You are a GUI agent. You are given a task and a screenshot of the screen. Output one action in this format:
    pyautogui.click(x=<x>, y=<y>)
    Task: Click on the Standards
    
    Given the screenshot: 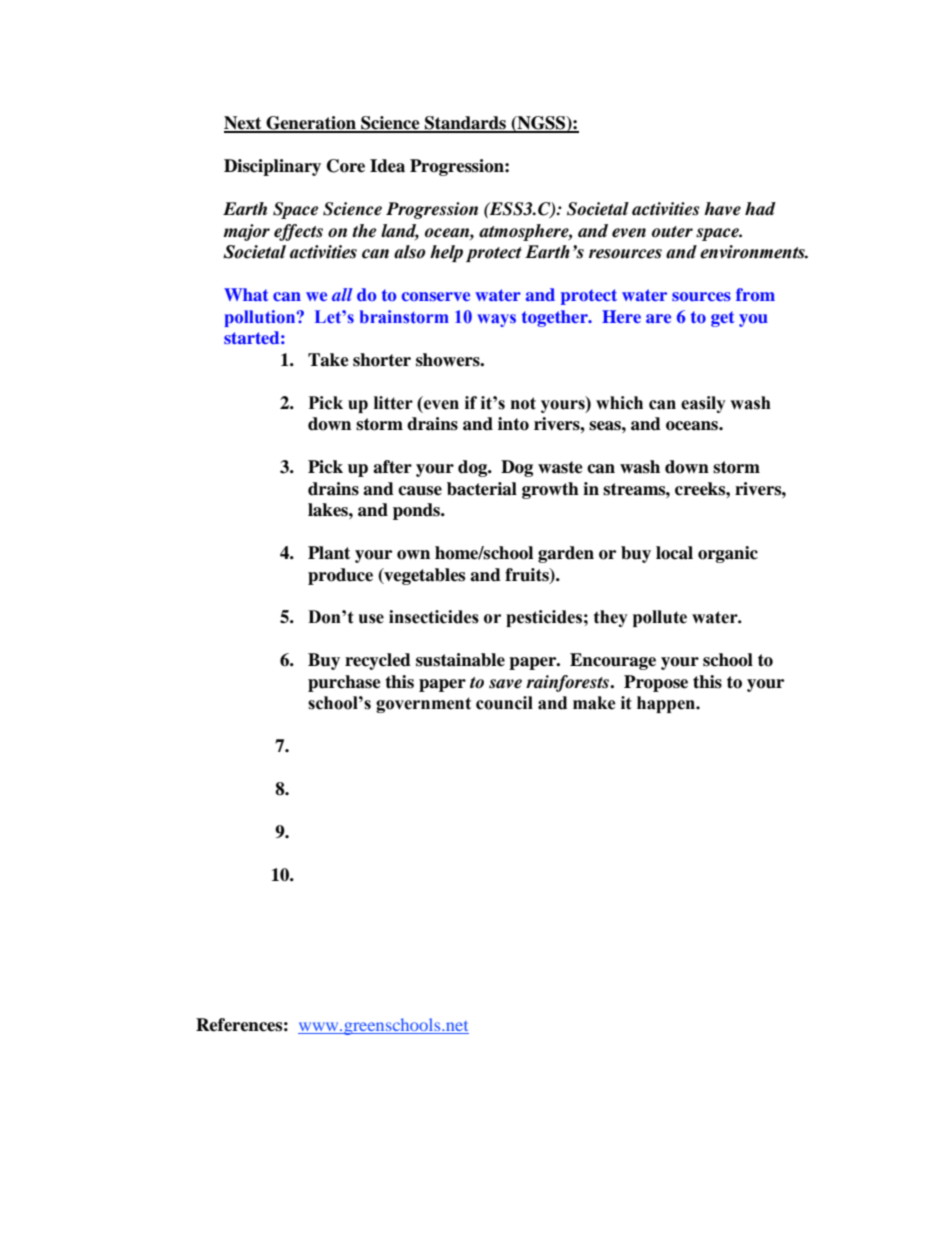 What is the action you would take?
    pyautogui.click(x=465, y=124)
